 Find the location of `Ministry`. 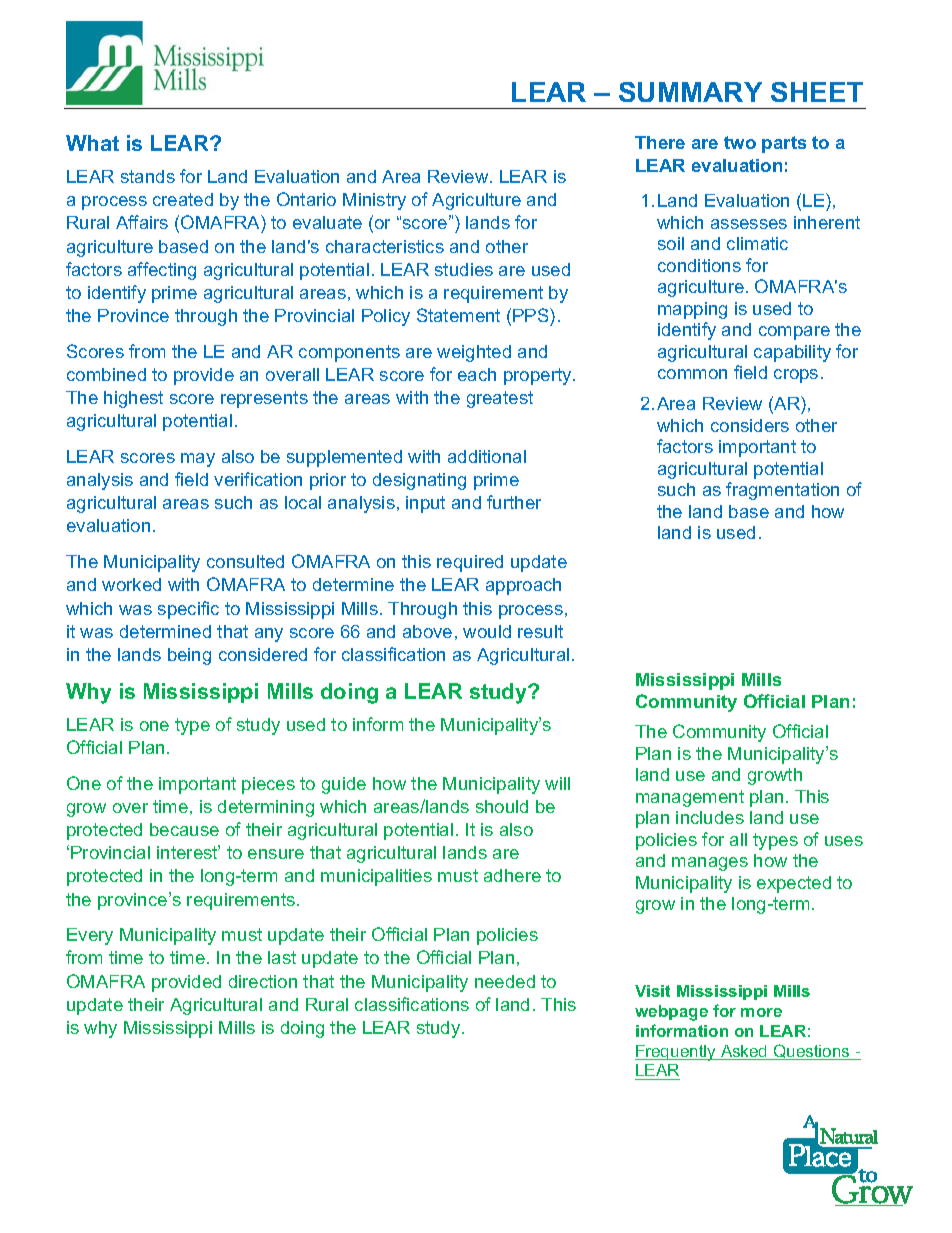

Ministry is located at coordinates (374, 201).
